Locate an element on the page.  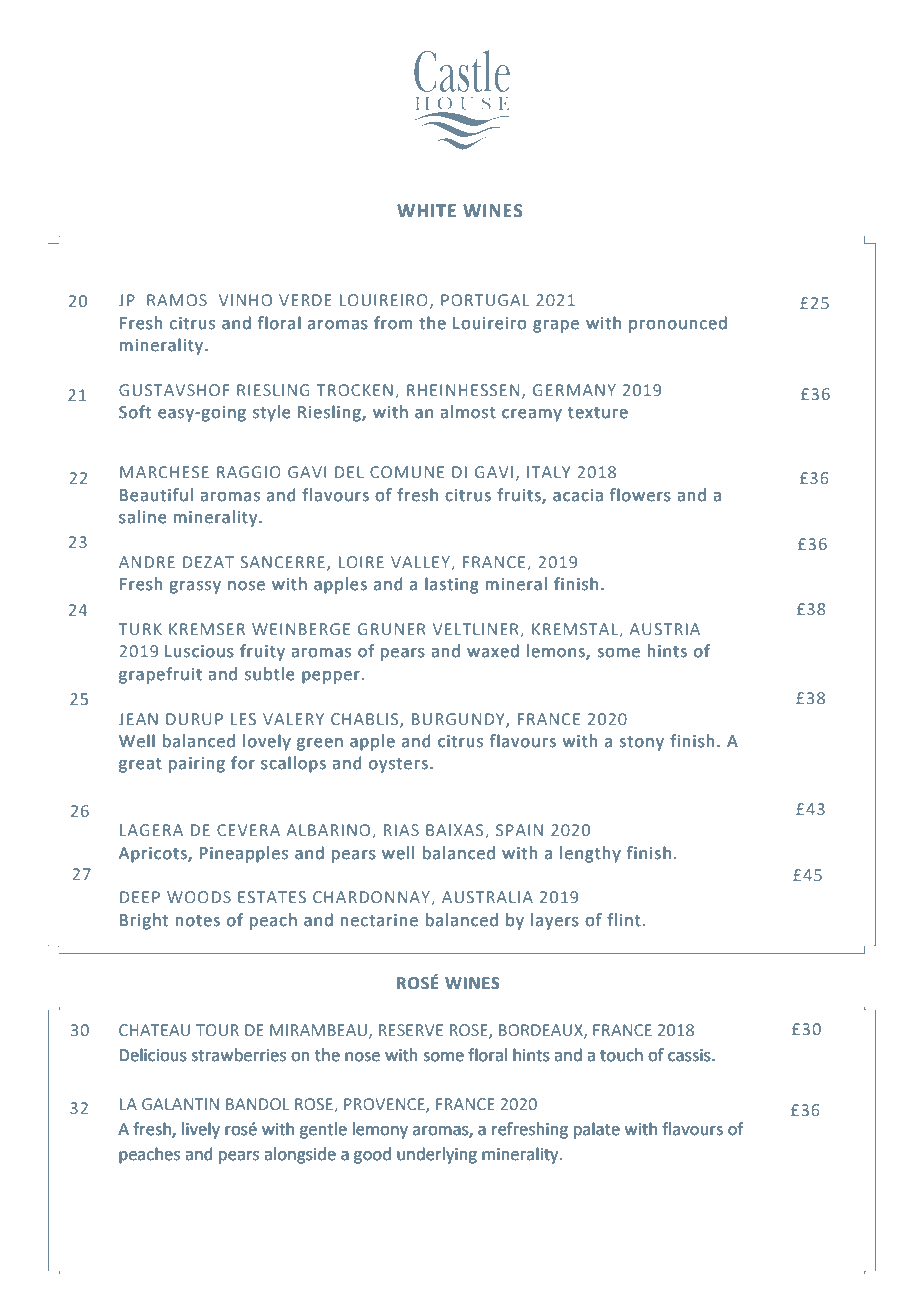
VALLEY is located at coordinates (420, 562).
